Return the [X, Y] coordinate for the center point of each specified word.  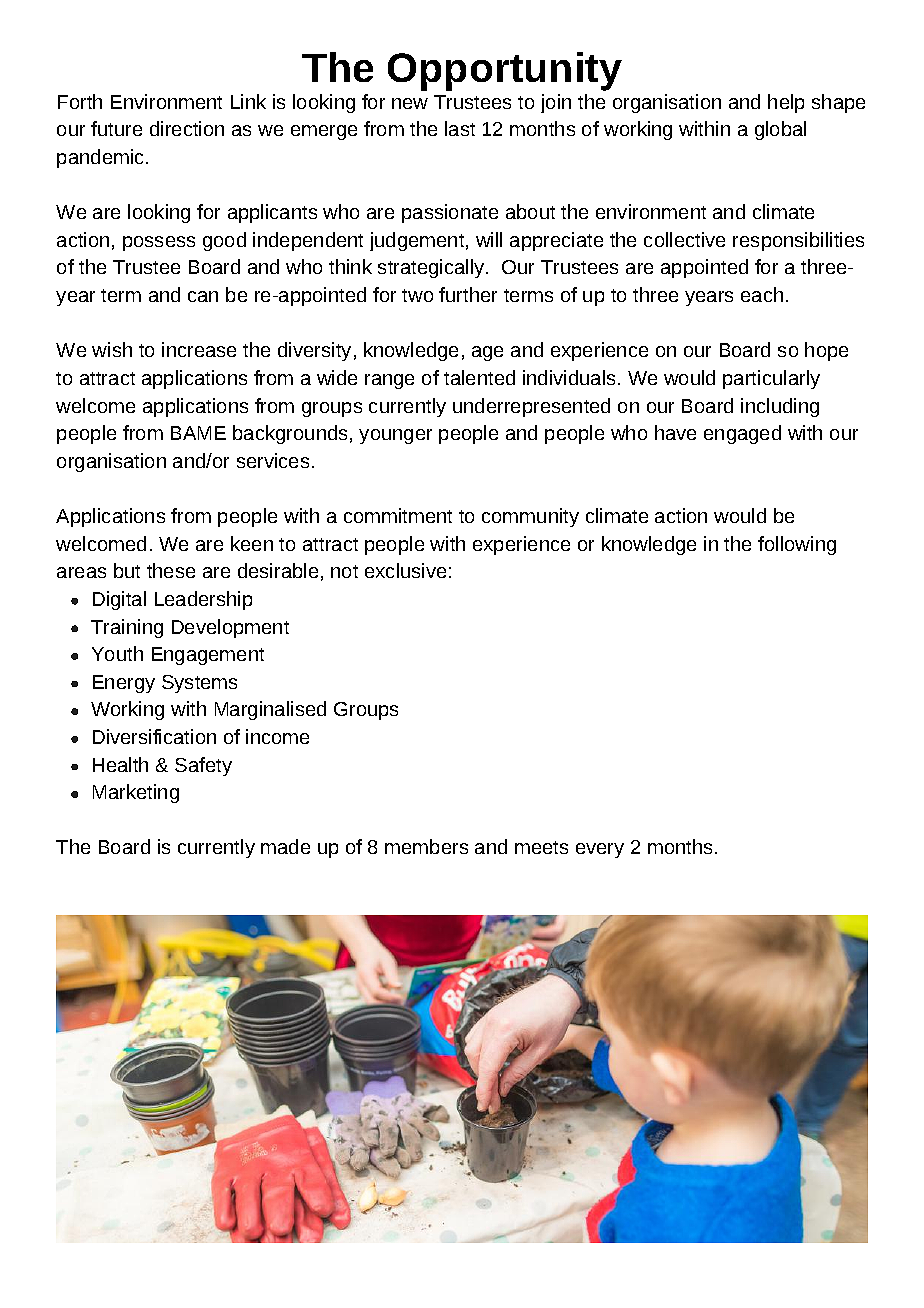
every [600, 850]
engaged [742, 434]
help [786, 103]
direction [187, 128]
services [273, 460]
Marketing [136, 793]
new [410, 103]
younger [395, 436]
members [426, 846]
